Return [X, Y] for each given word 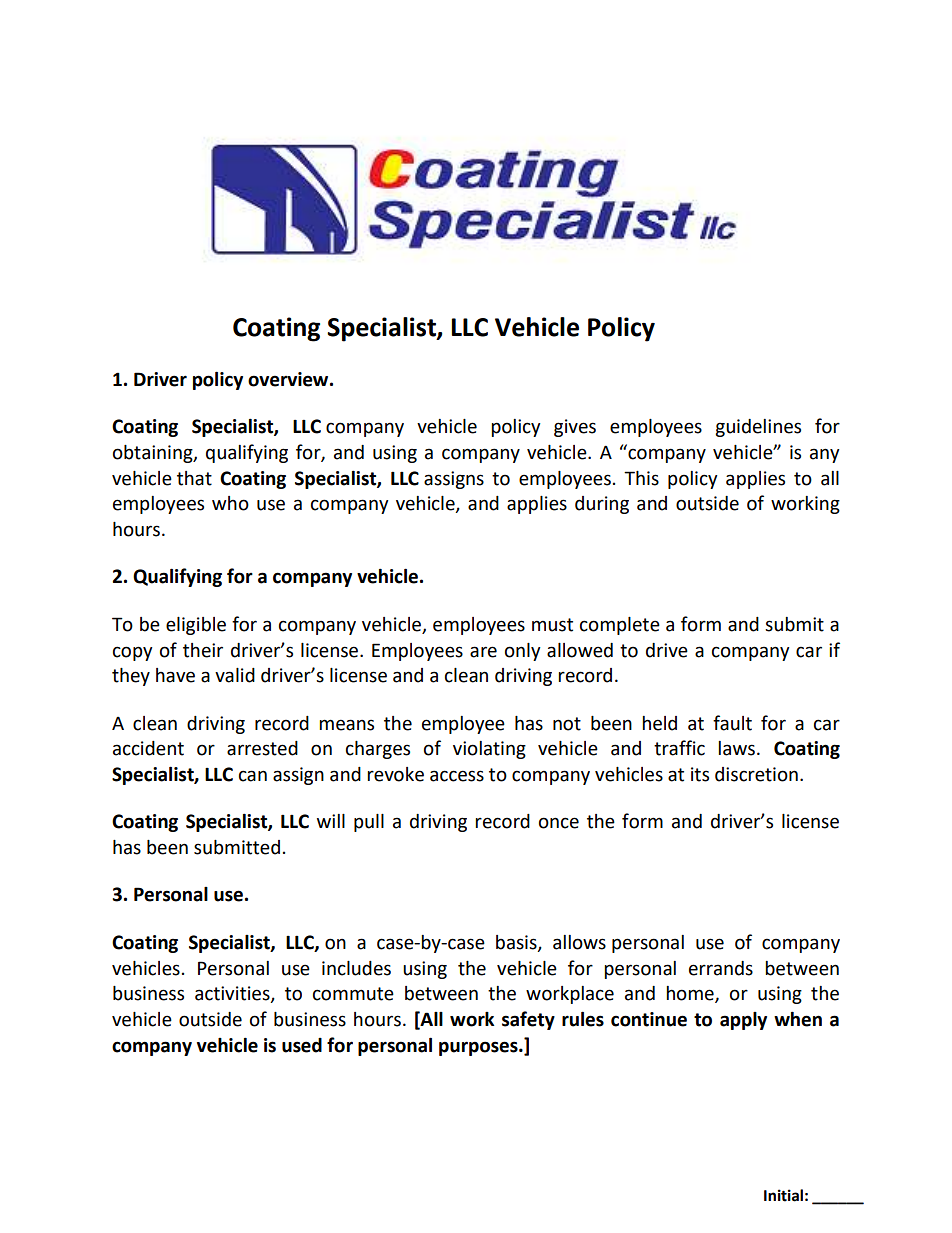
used [302, 1045]
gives [575, 428]
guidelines [758, 428]
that [194, 478]
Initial [783, 1195]
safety [528, 1020]
